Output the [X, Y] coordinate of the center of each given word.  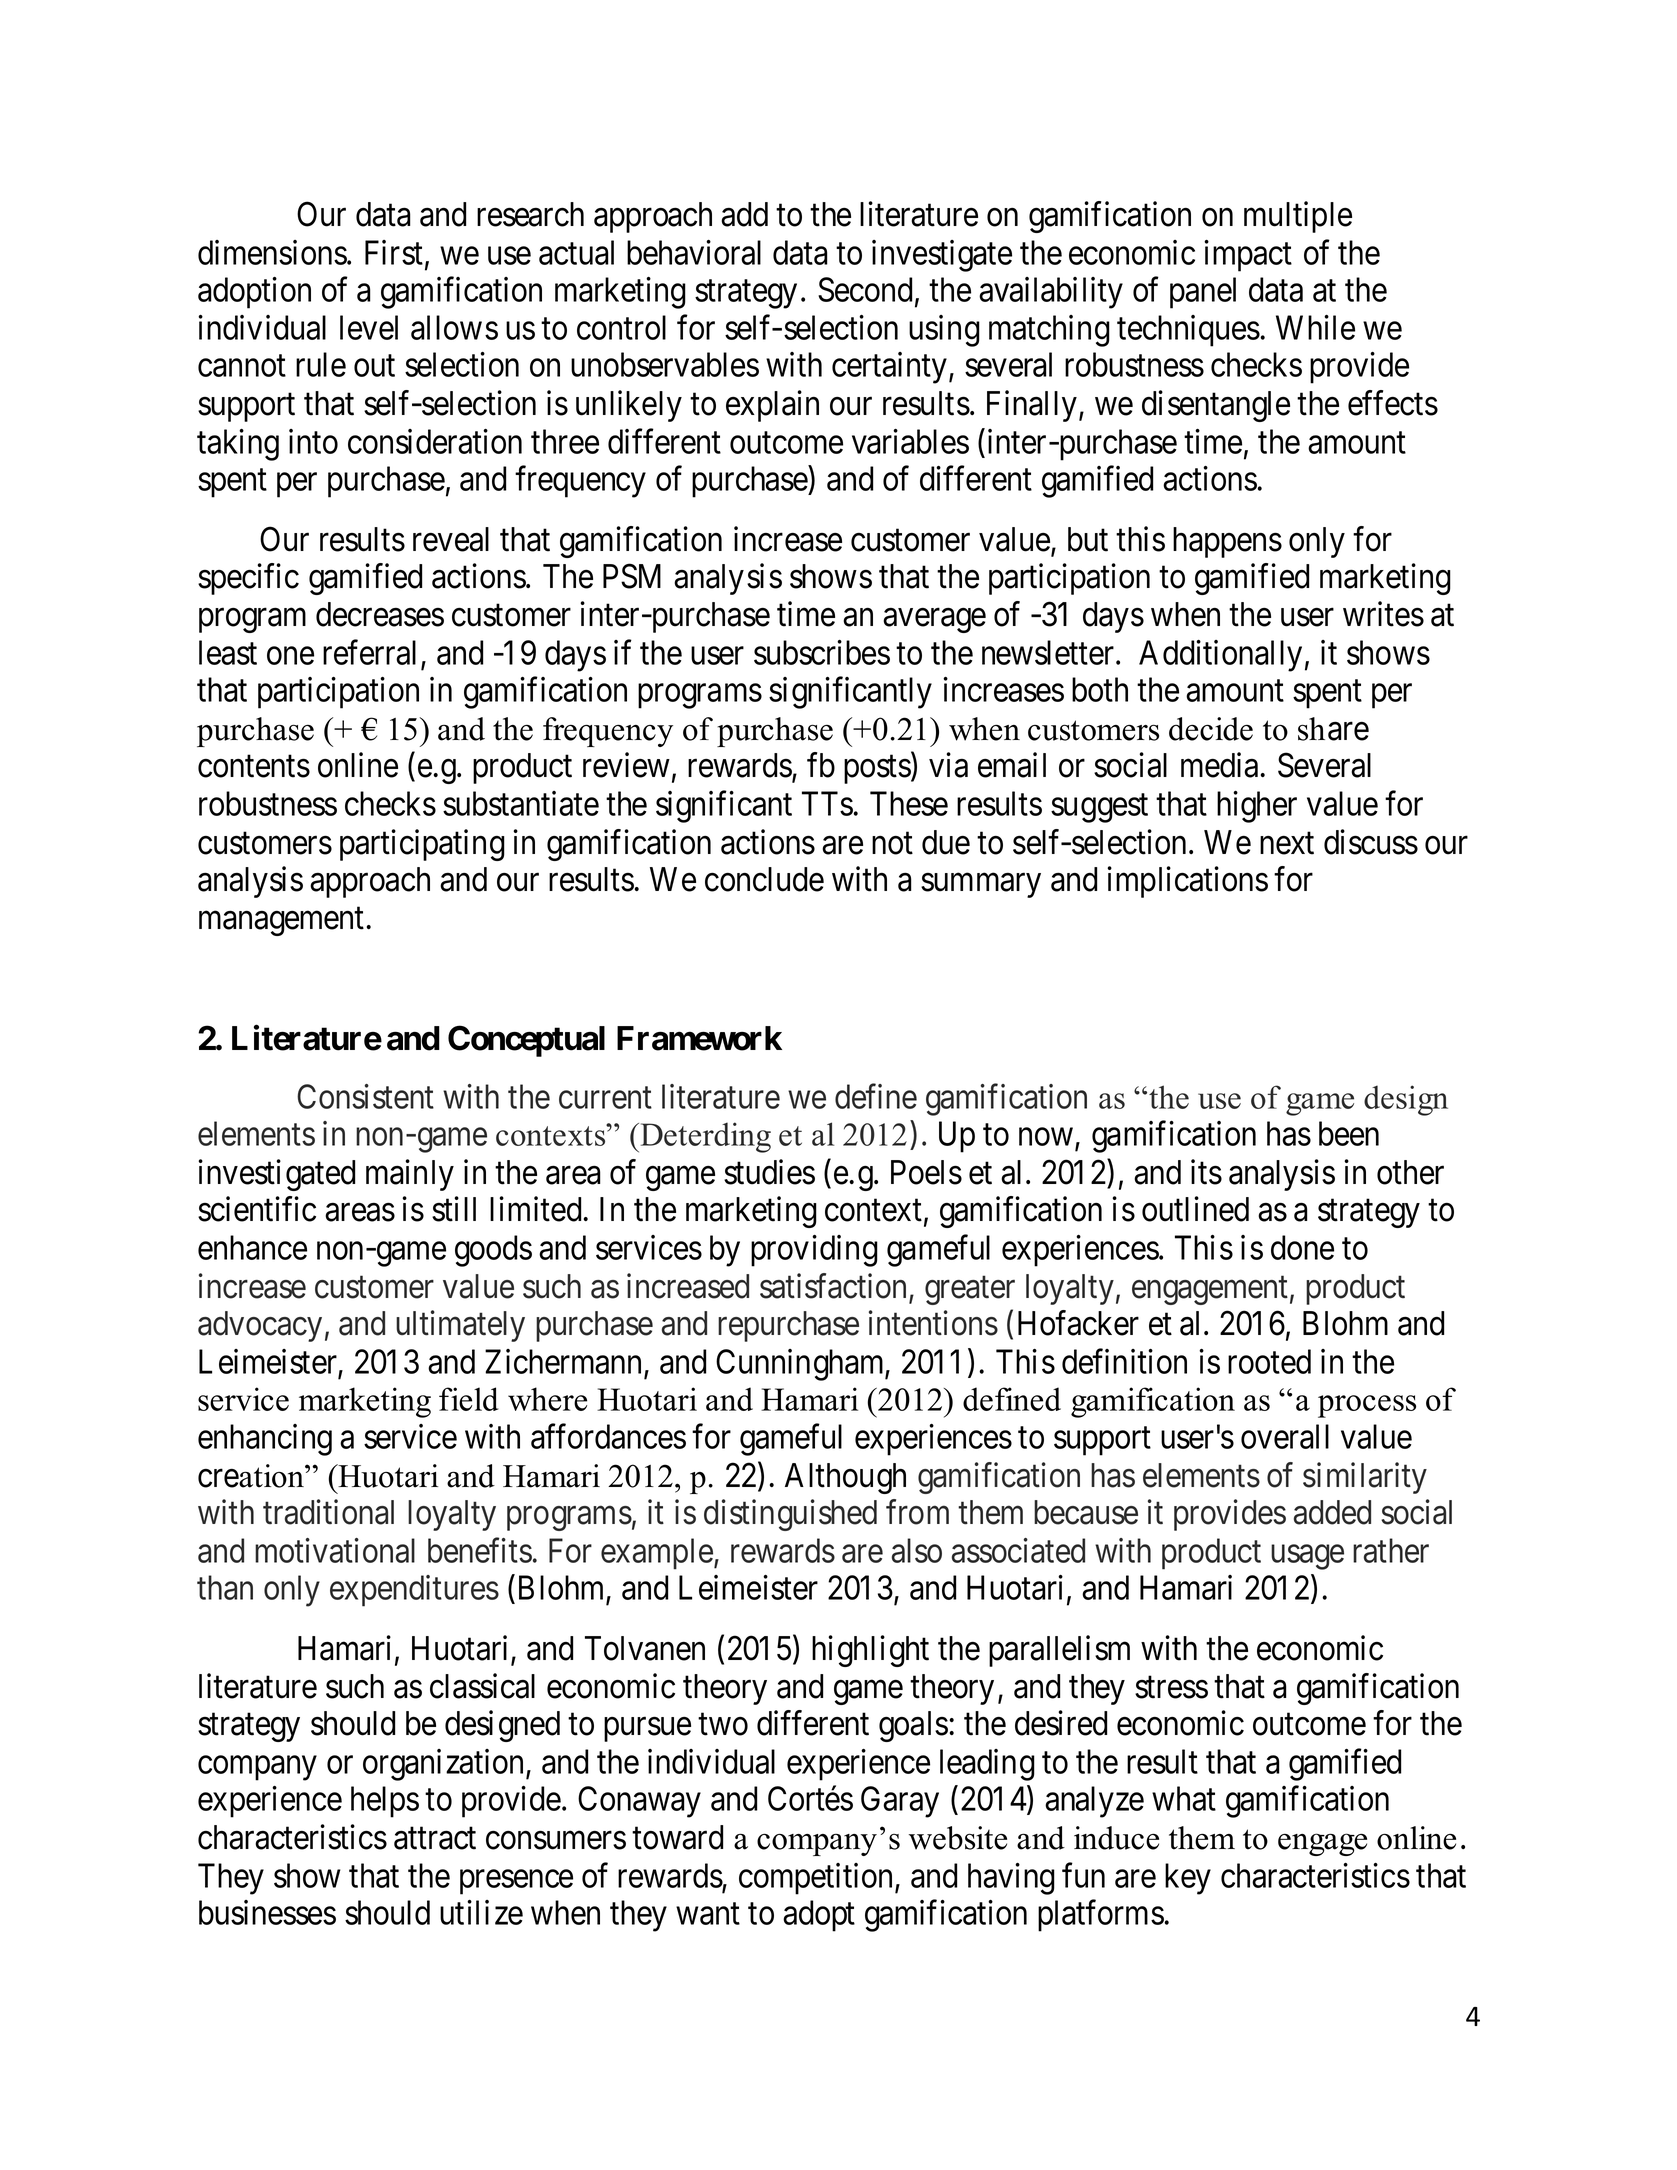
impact [1248, 256]
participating [422, 845]
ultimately [460, 1326]
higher [1257, 807]
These [909, 803]
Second [865, 289]
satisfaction [835, 1287]
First [394, 252]
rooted [1269, 1361]
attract [435, 1839]
